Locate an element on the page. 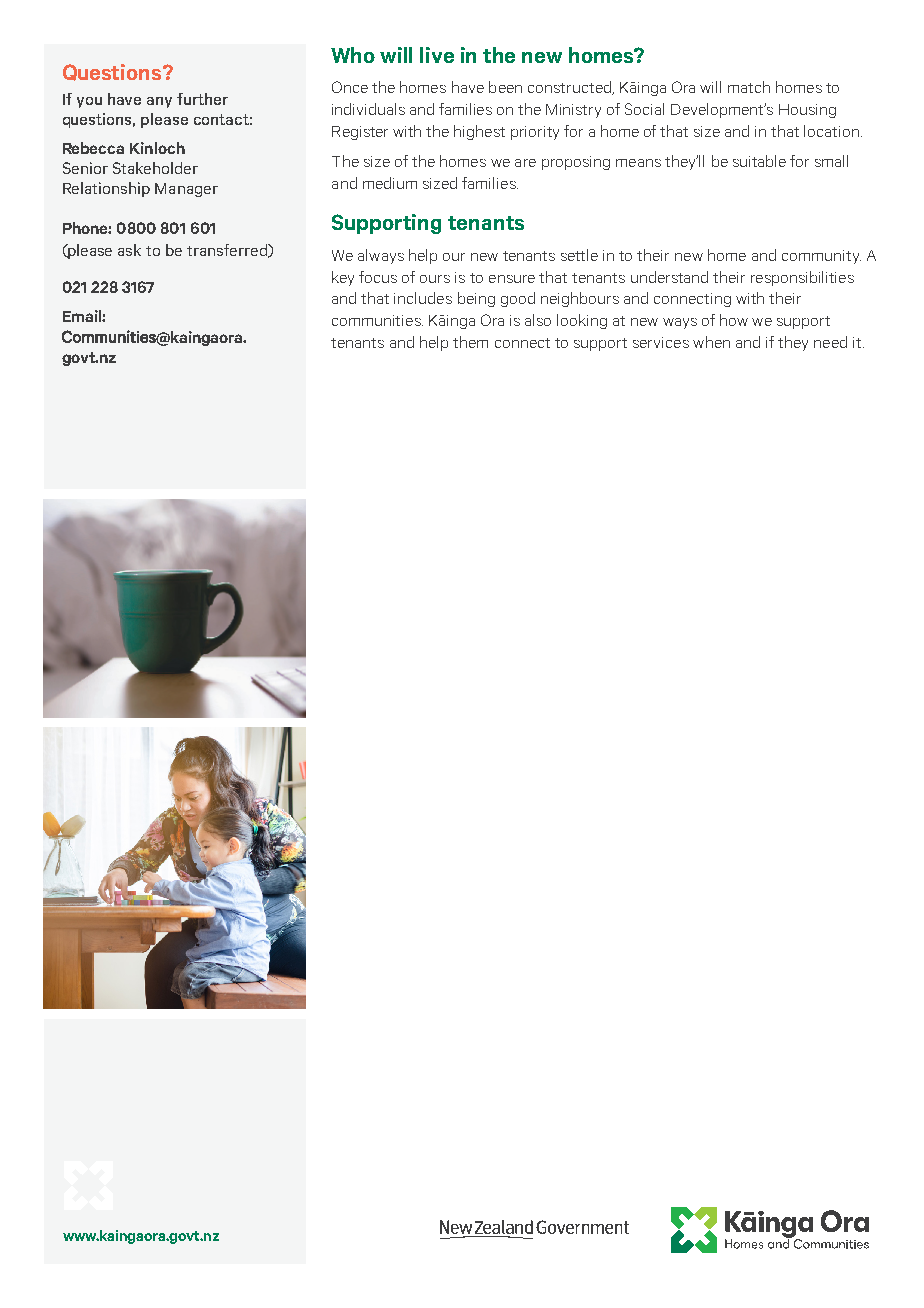 The image size is (924, 1308). Who is located at coordinates (353, 55).
